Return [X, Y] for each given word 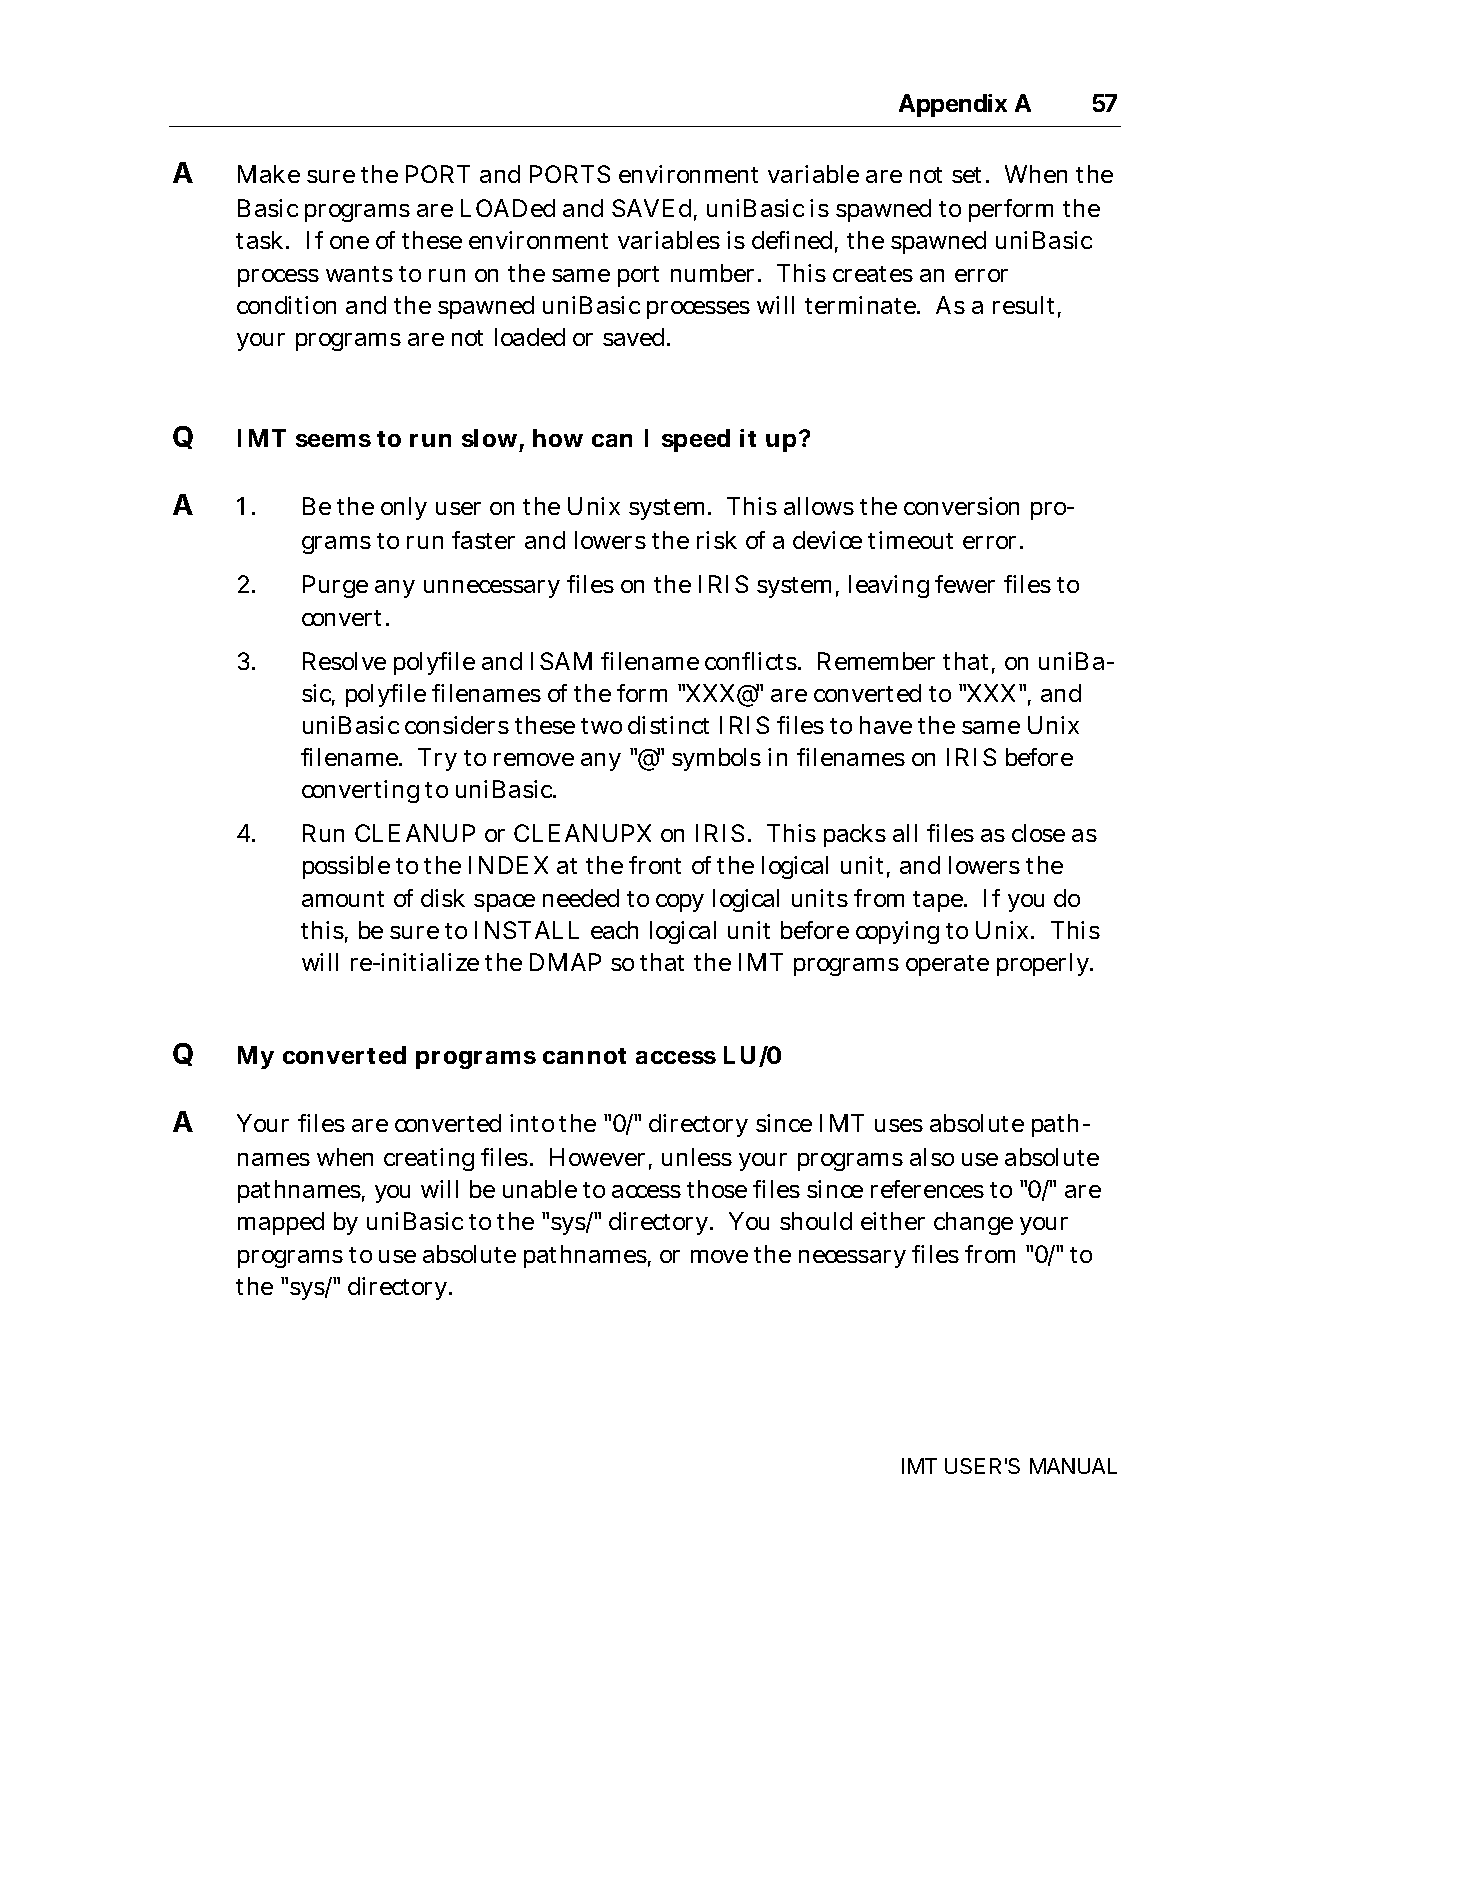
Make [269, 174]
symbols [716, 759]
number [715, 273]
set [970, 175]
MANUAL [1073, 1466]
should [816, 1221]
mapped [281, 1223]
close [1038, 833]
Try [437, 759]
